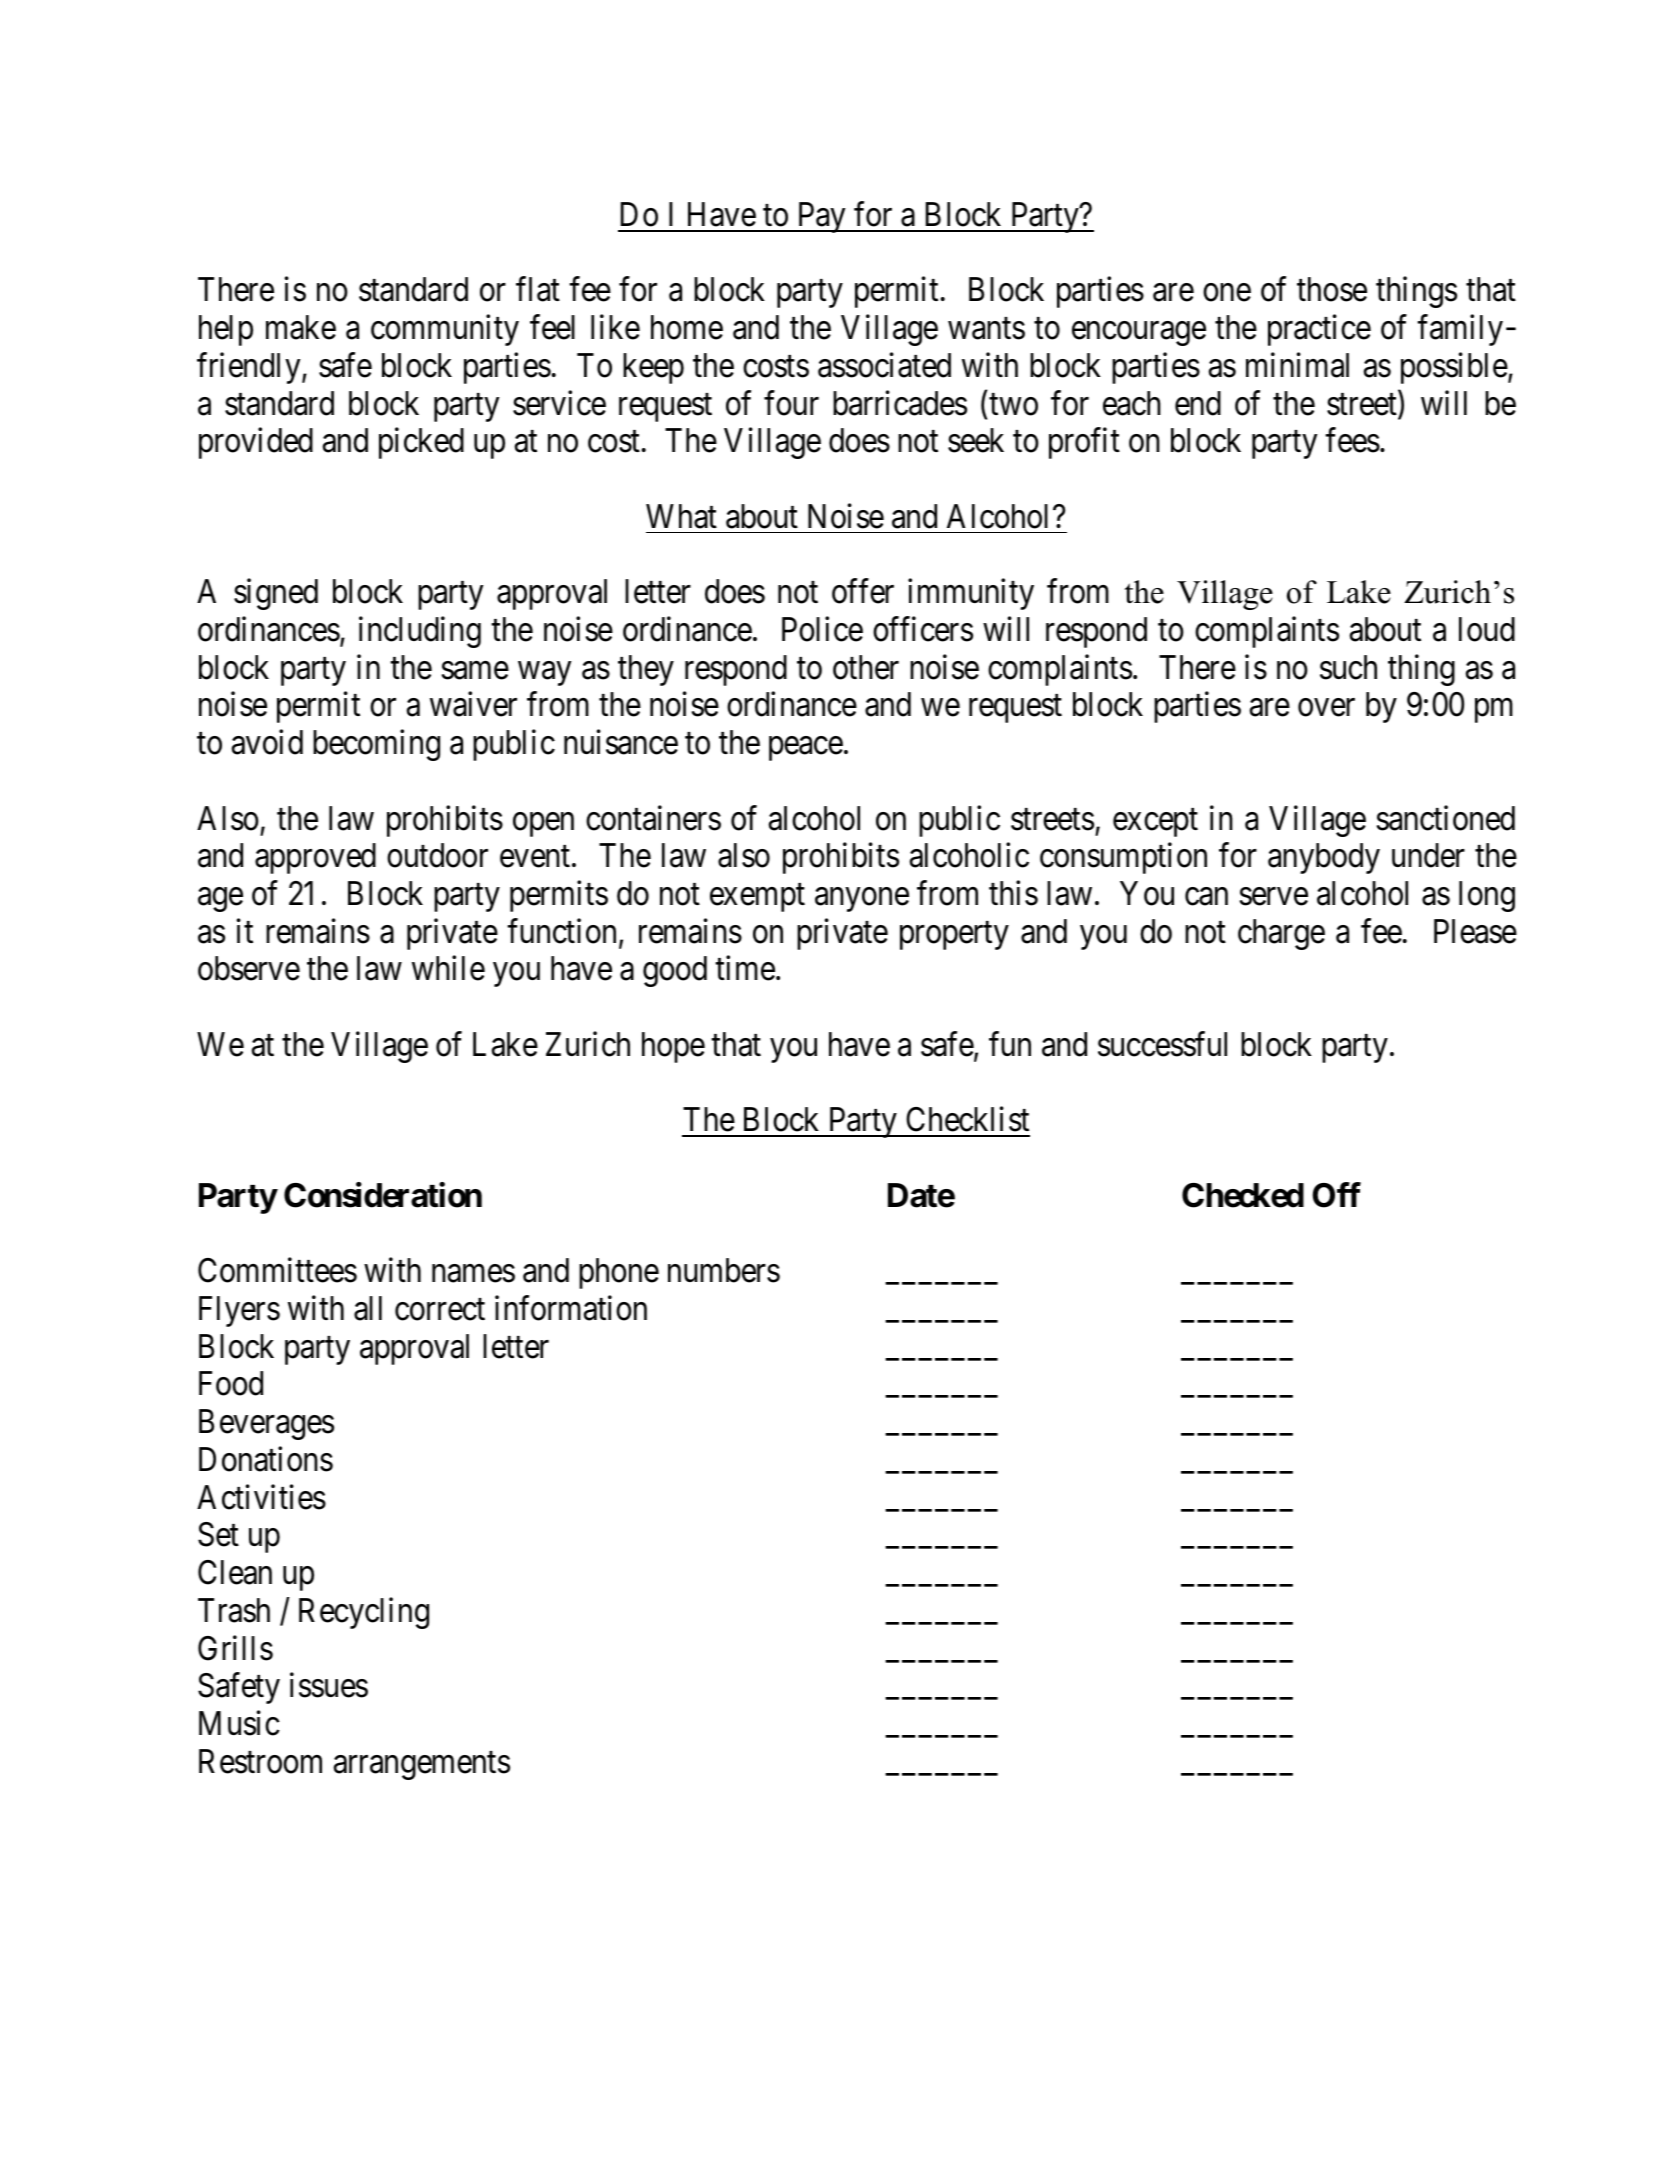  What do you see at coordinates (724, 1270) in the screenshot?
I see `numbers` at bounding box center [724, 1270].
